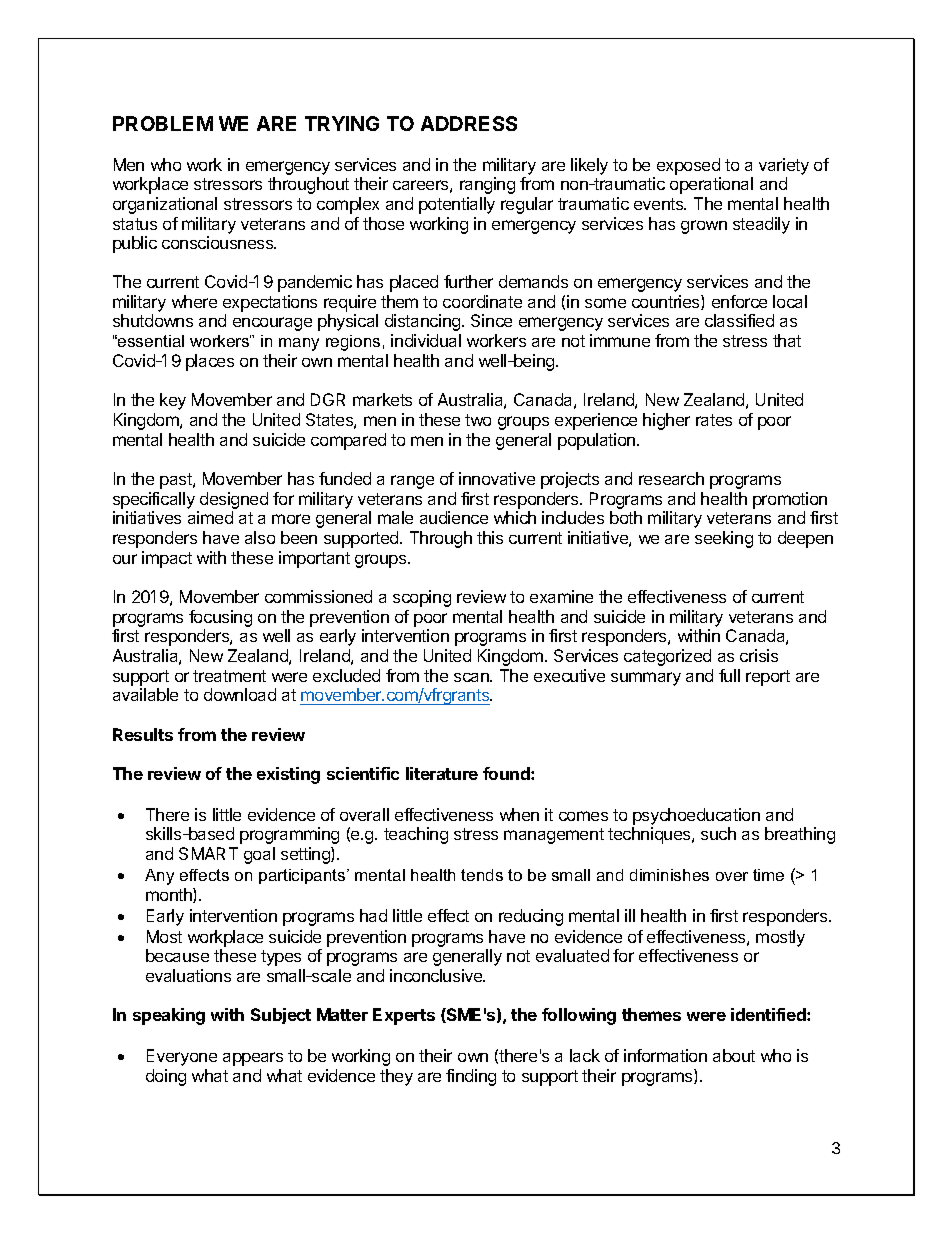  What do you see at coordinates (714, 420) in the page?
I see `rates` at bounding box center [714, 420].
